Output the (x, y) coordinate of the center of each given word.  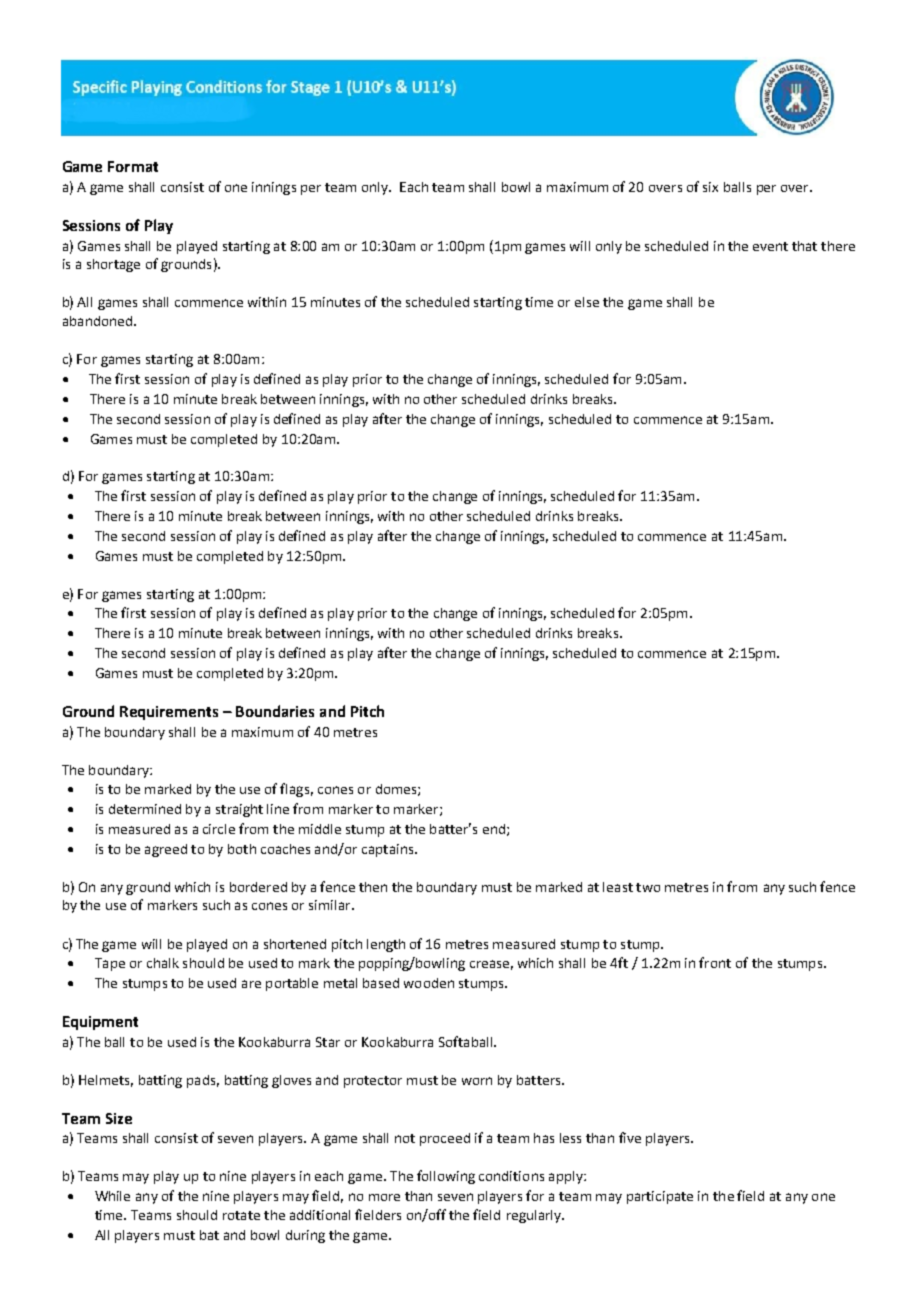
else (587, 302)
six (710, 187)
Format (133, 166)
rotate (241, 1215)
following (446, 1177)
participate (660, 1197)
